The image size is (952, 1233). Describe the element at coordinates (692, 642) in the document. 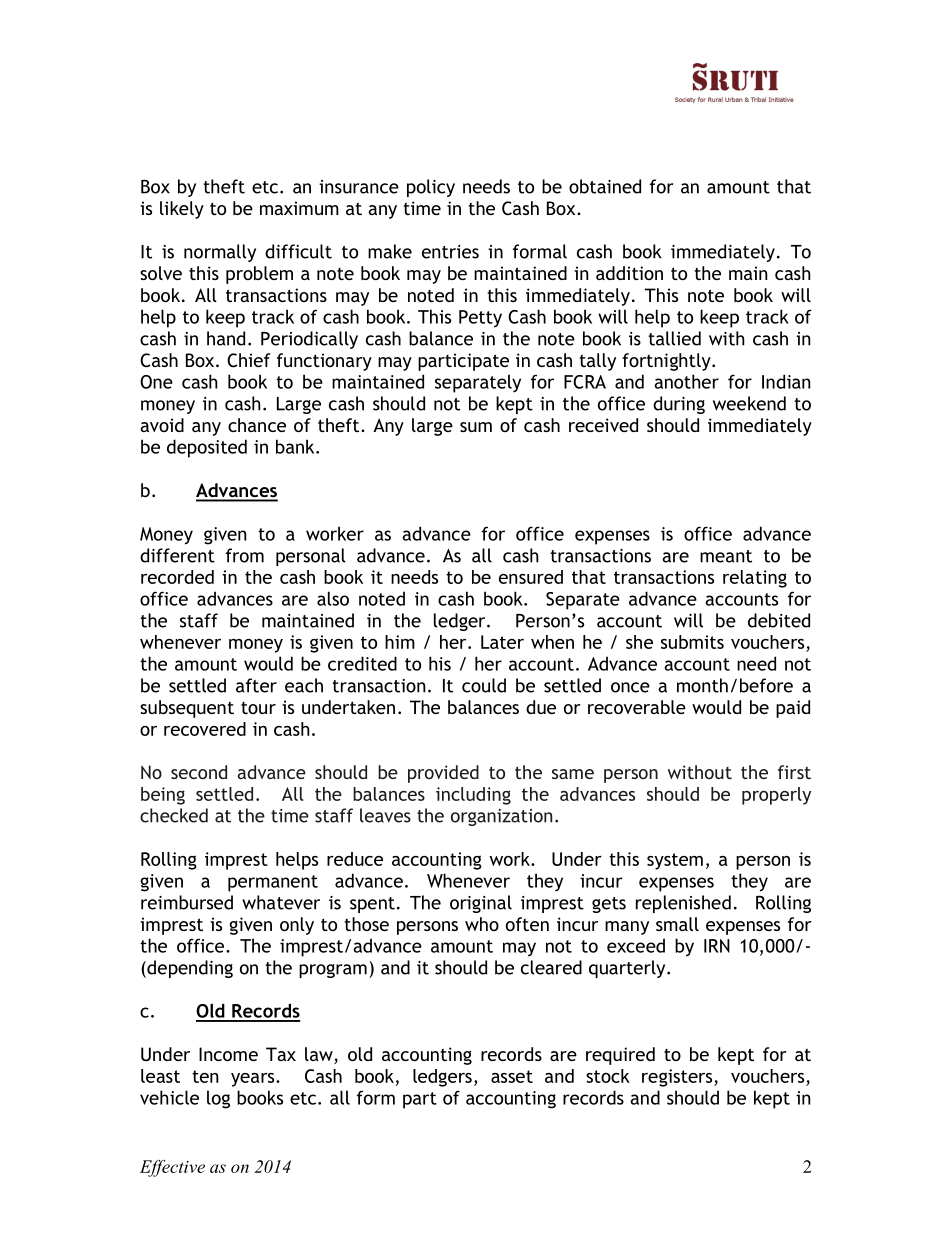

I see `submits` at that location.
